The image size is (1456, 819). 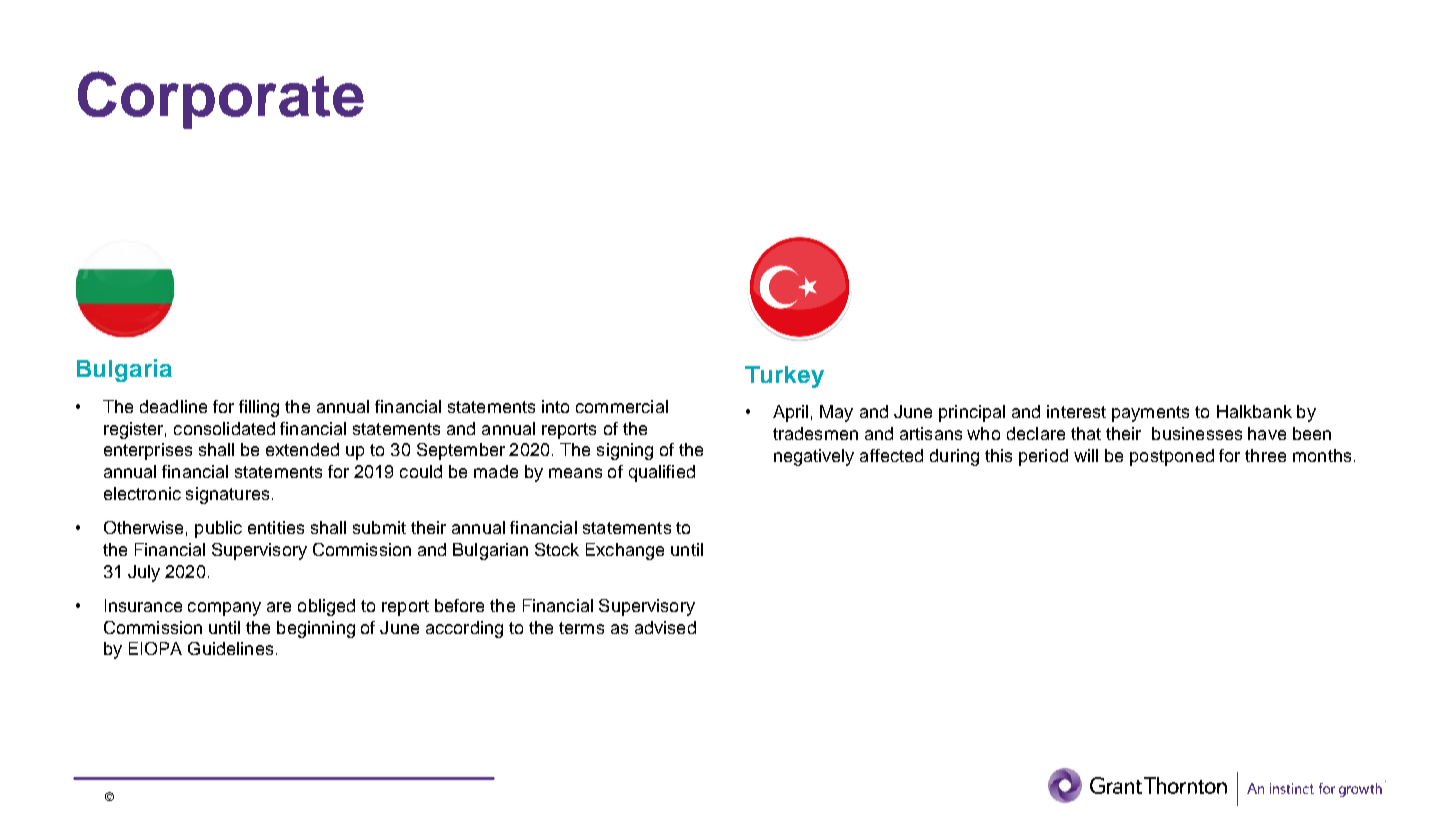 What do you see at coordinates (1076, 411) in the screenshot?
I see `interest` at bounding box center [1076, 411].
